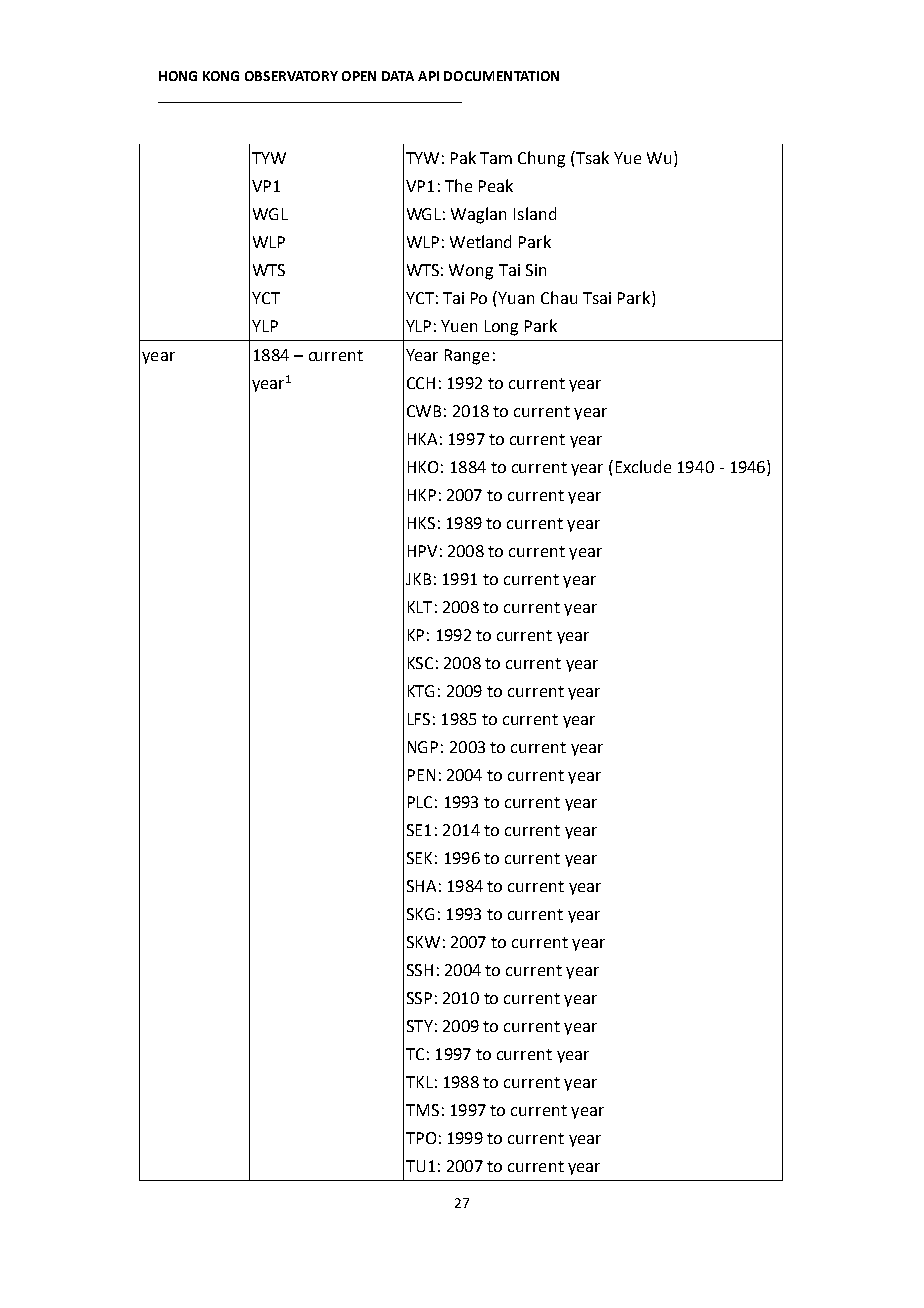  What do you see at coordinates (423, 467) in the screenshot?
I see `HKO` at bounding box center [423, 467].
